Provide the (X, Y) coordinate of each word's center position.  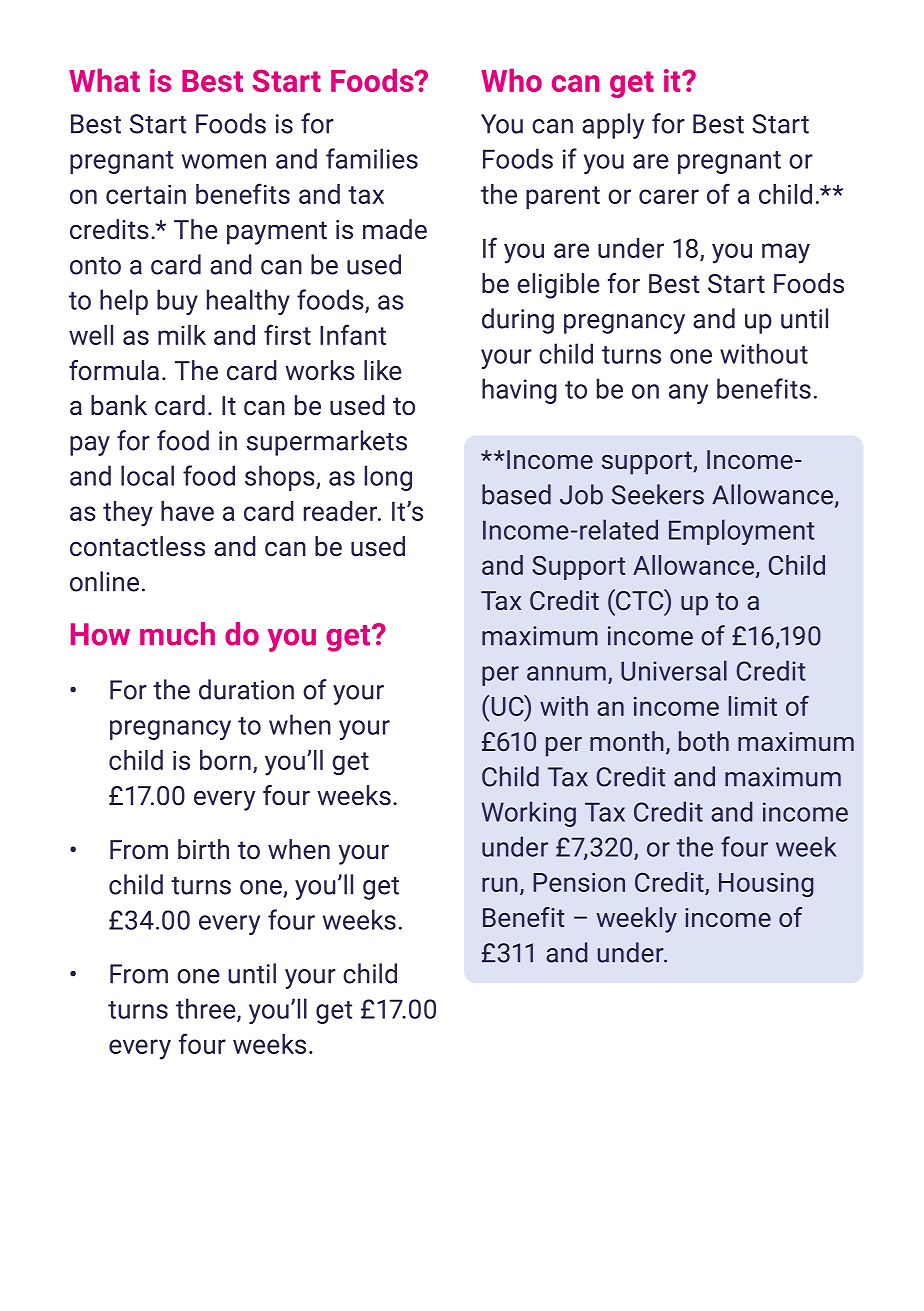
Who (511, 80)
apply (613, 126)
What (104, 80)
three (207, 1009)
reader (342, 511)
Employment (741, 532)
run (500, 884)
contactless (137, 546)
